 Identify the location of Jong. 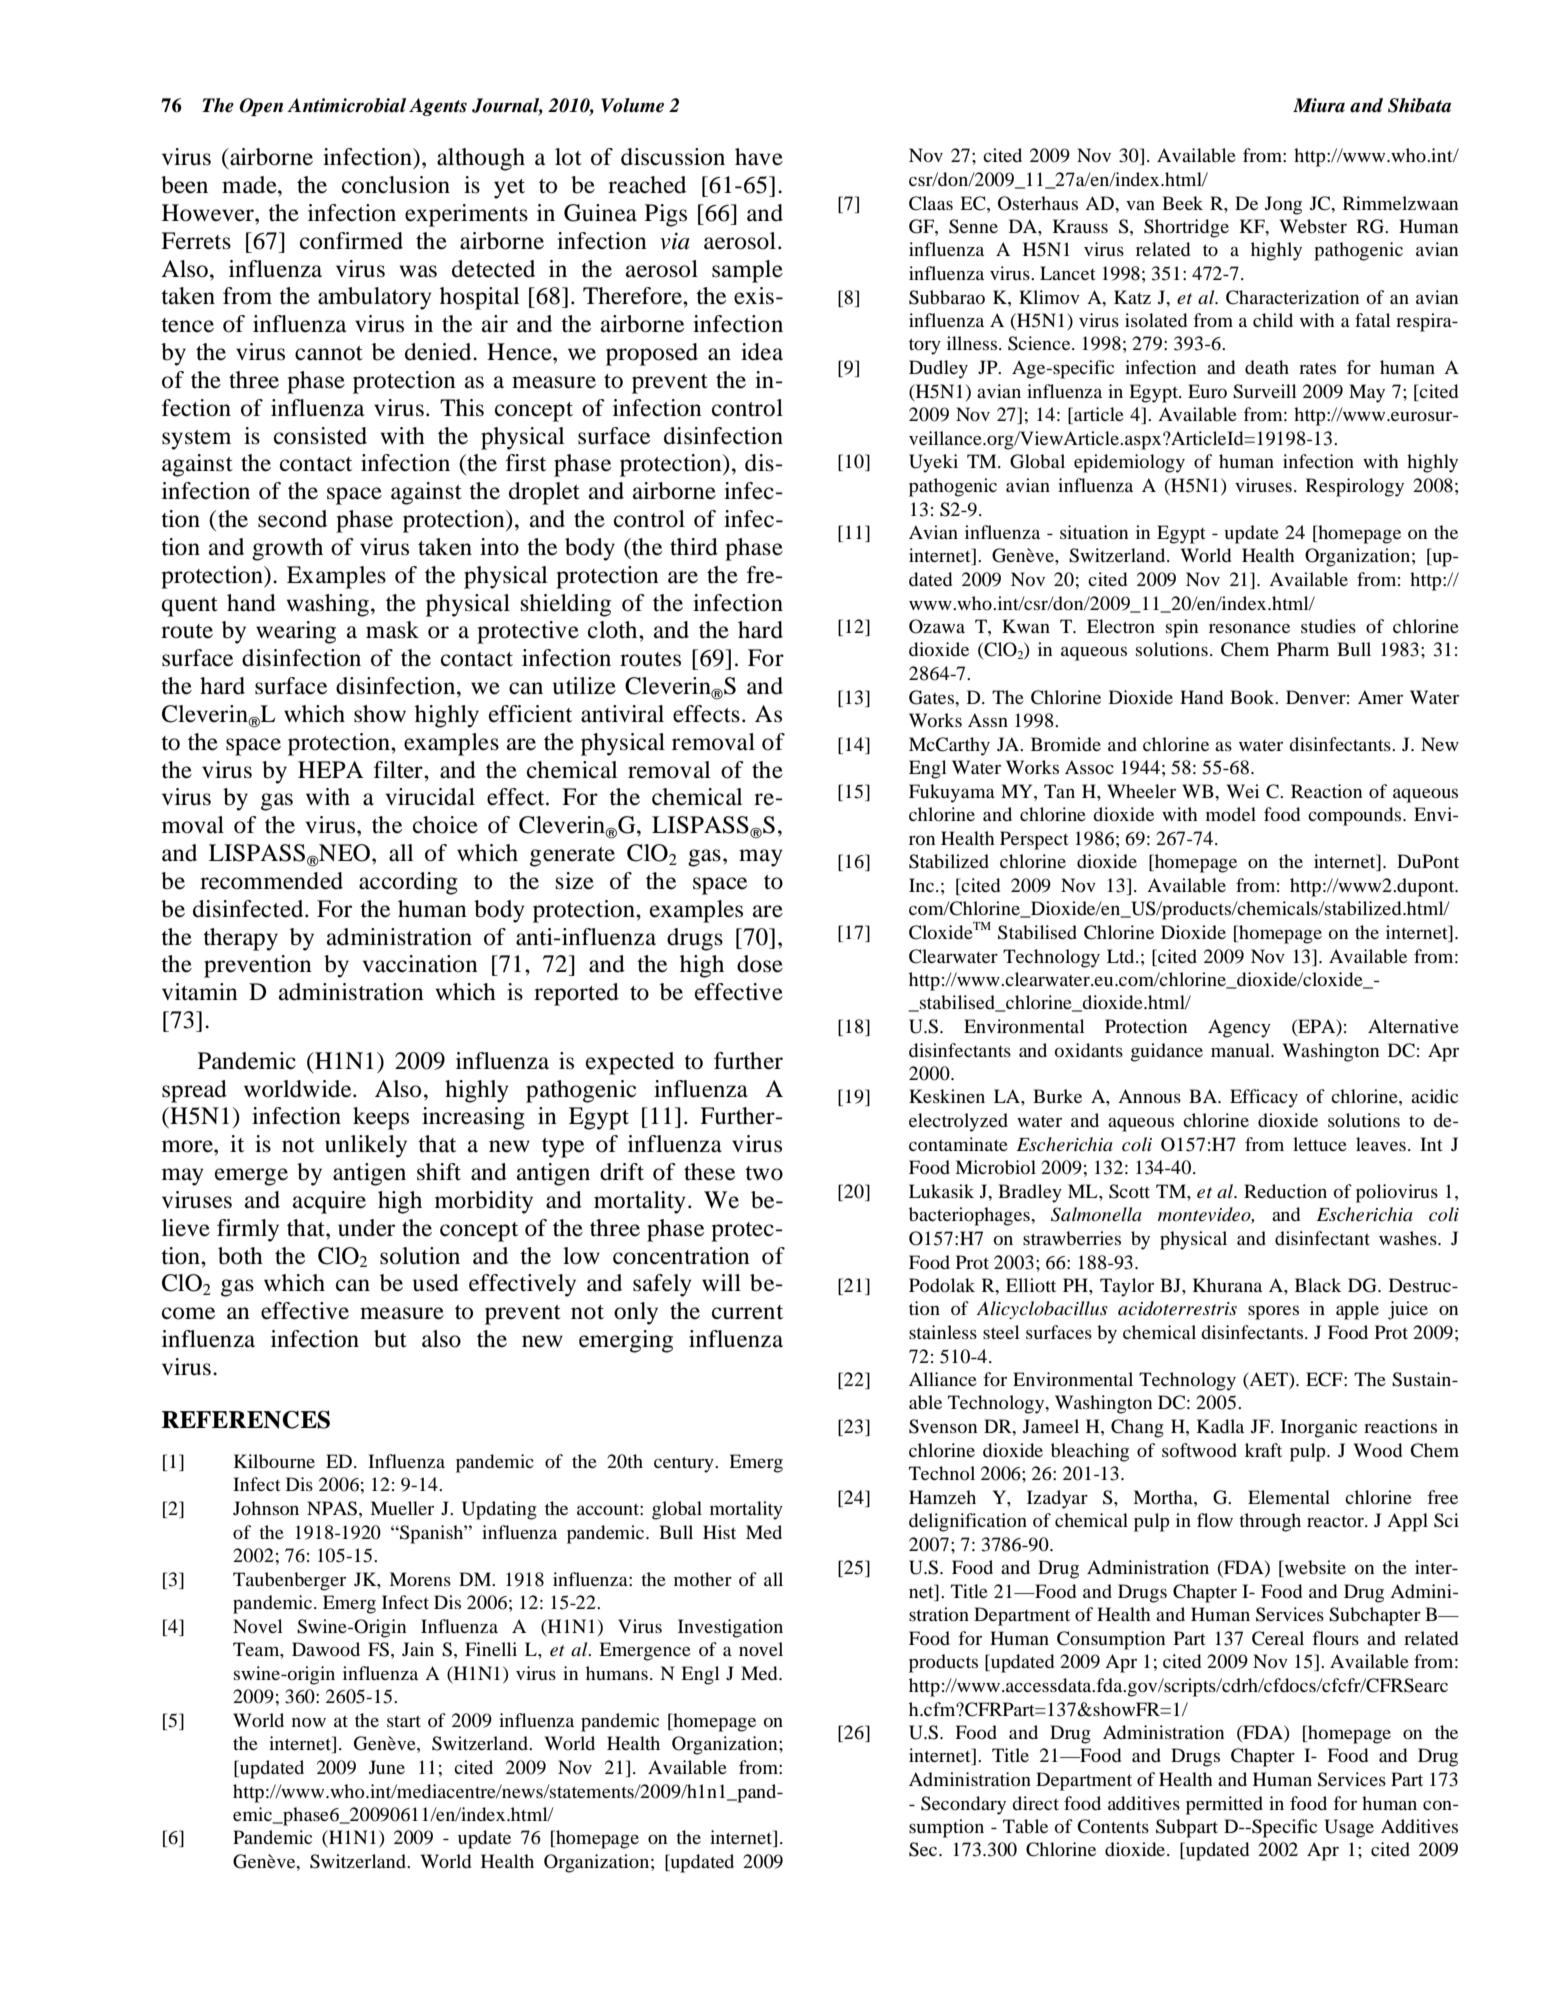
(1283, 205).
